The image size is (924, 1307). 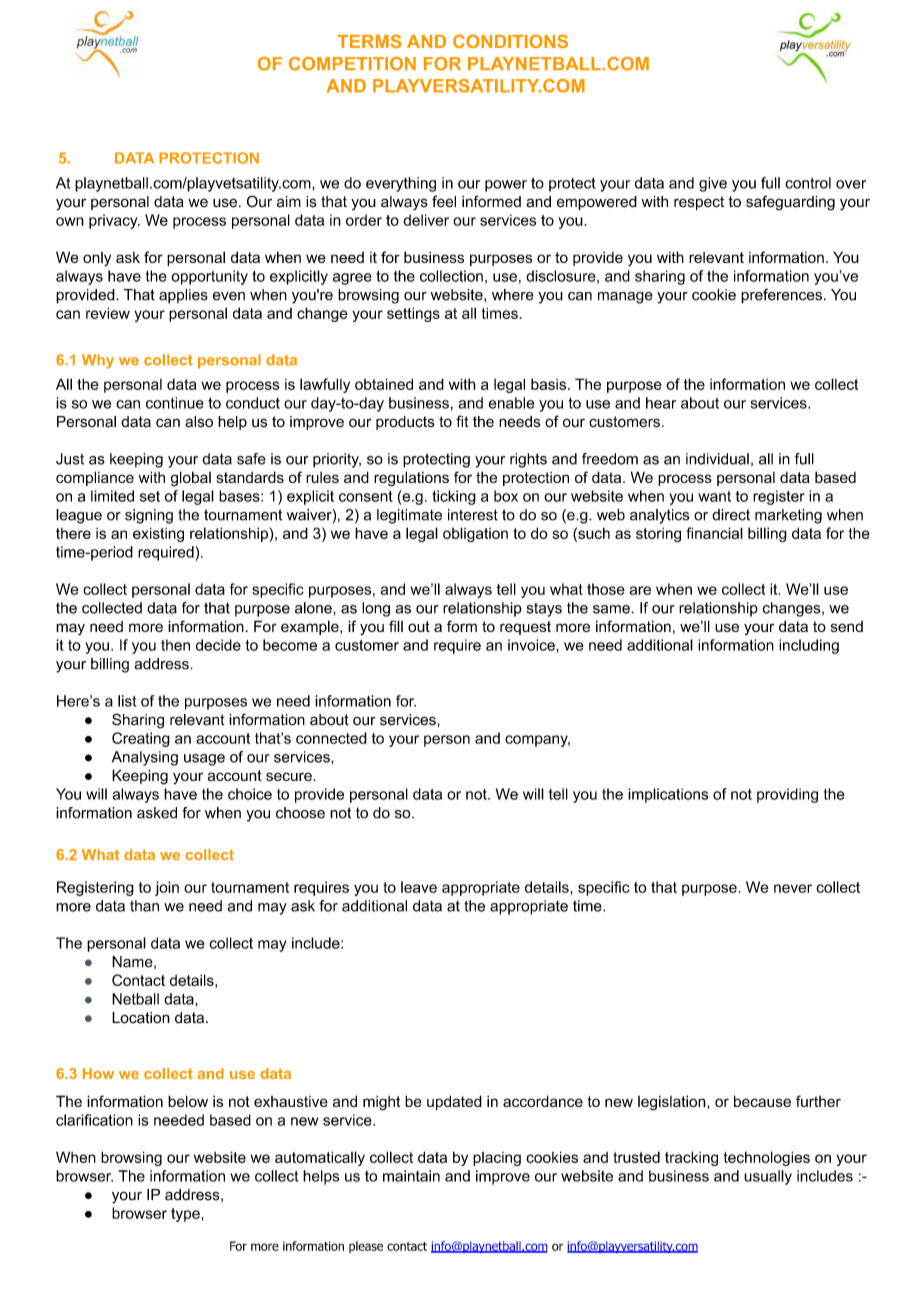 I want to click on global, so click(x=191, y=479).
